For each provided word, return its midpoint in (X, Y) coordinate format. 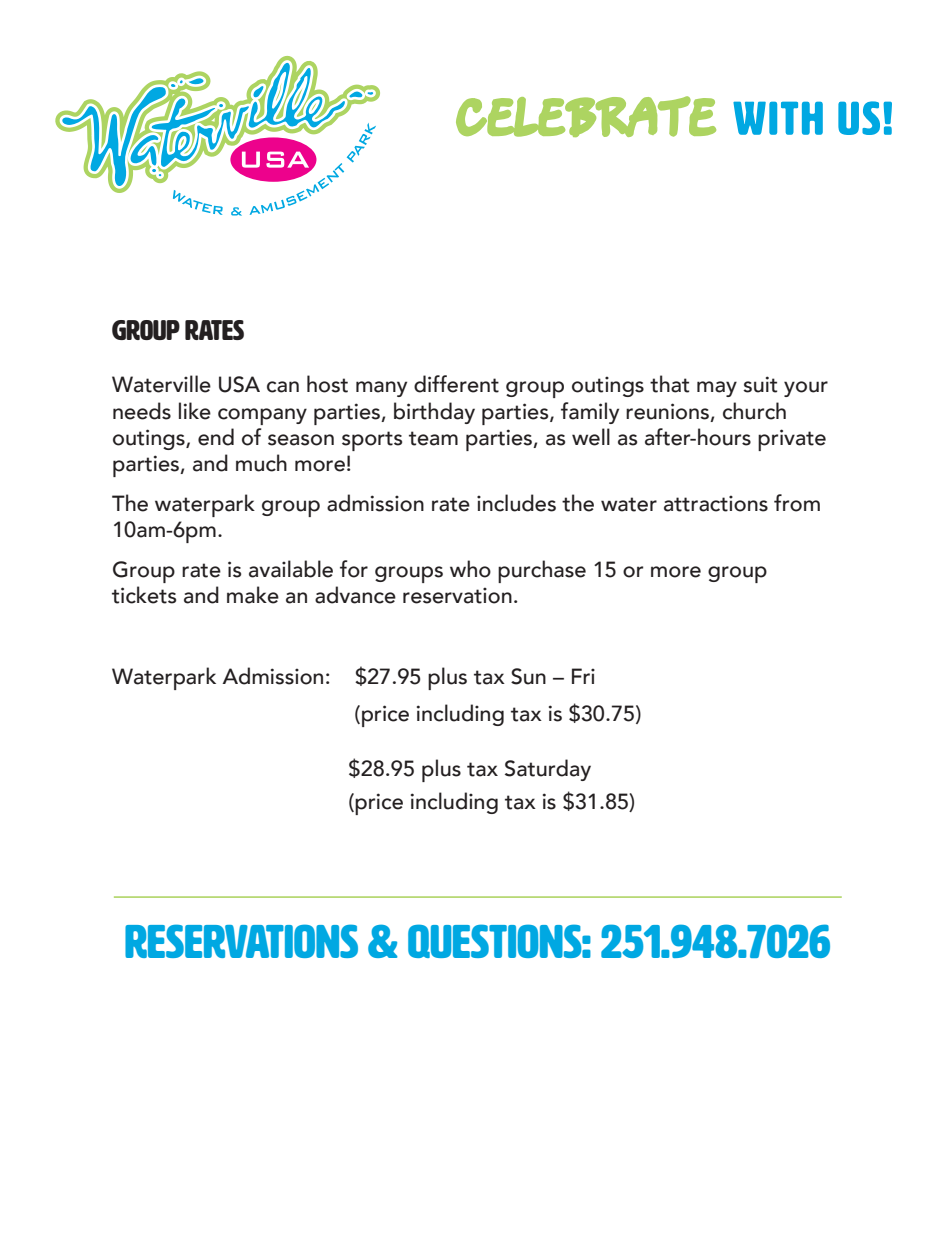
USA (239, 384)
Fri (583, 676)
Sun (528, 676)
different (456, 384)
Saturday (548, 770)
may (717, 389)
